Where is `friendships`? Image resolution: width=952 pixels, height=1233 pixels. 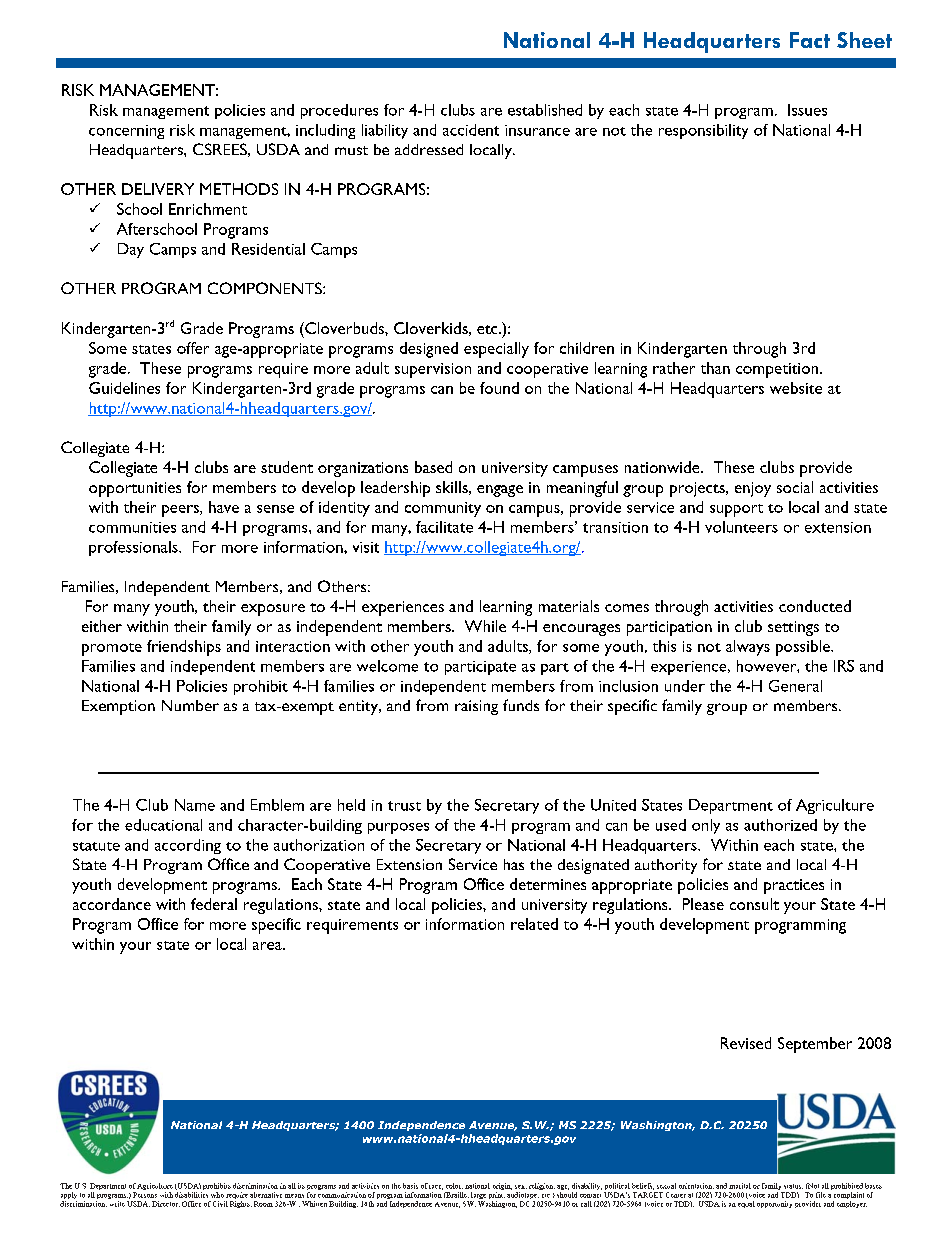
friendships is located at coordinates (184, 648).
